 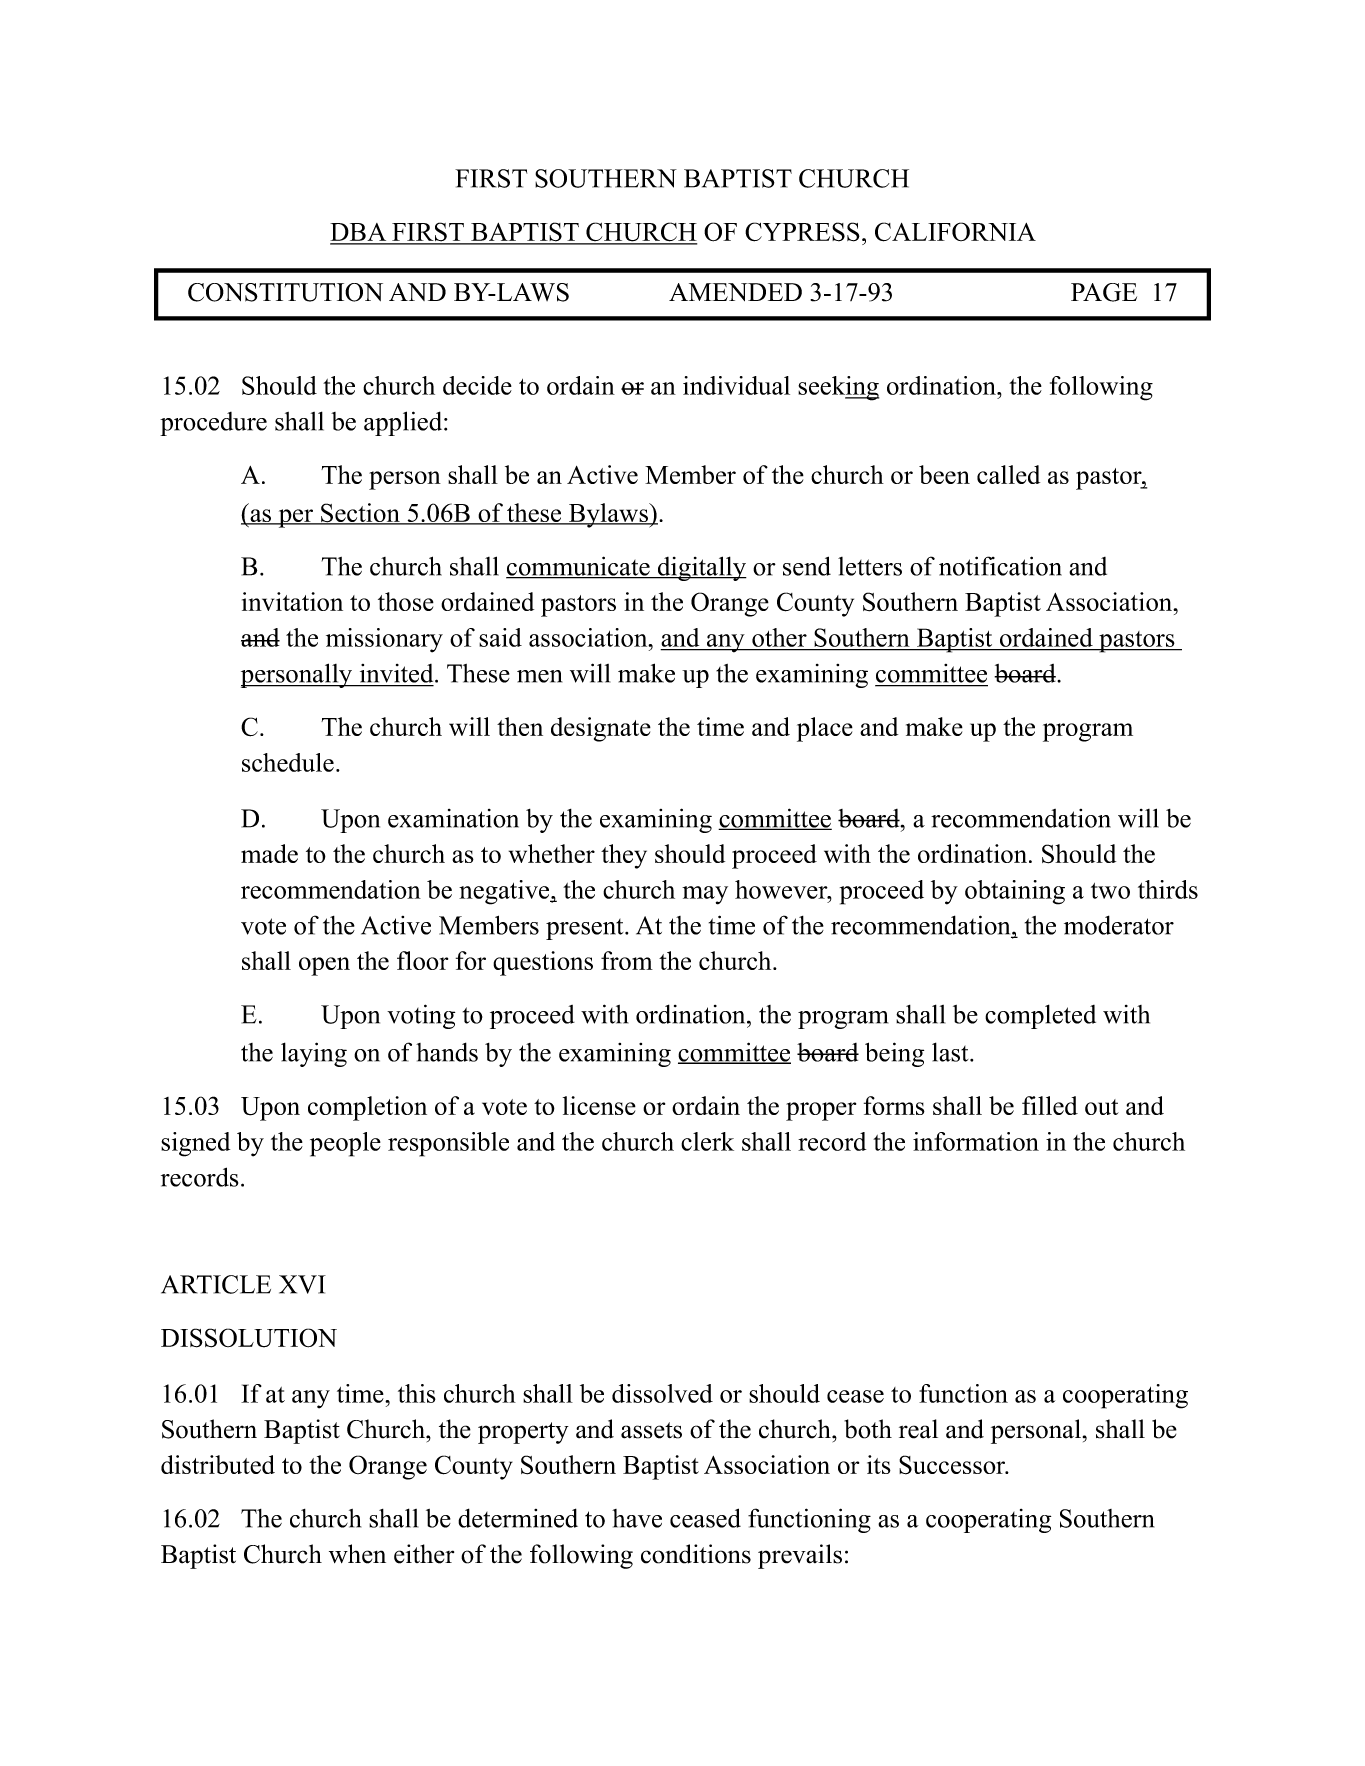 What do you see at coordinates (285, 292) in the image?
I see `CONSTITUTION` at bounding box center [285, 292].
